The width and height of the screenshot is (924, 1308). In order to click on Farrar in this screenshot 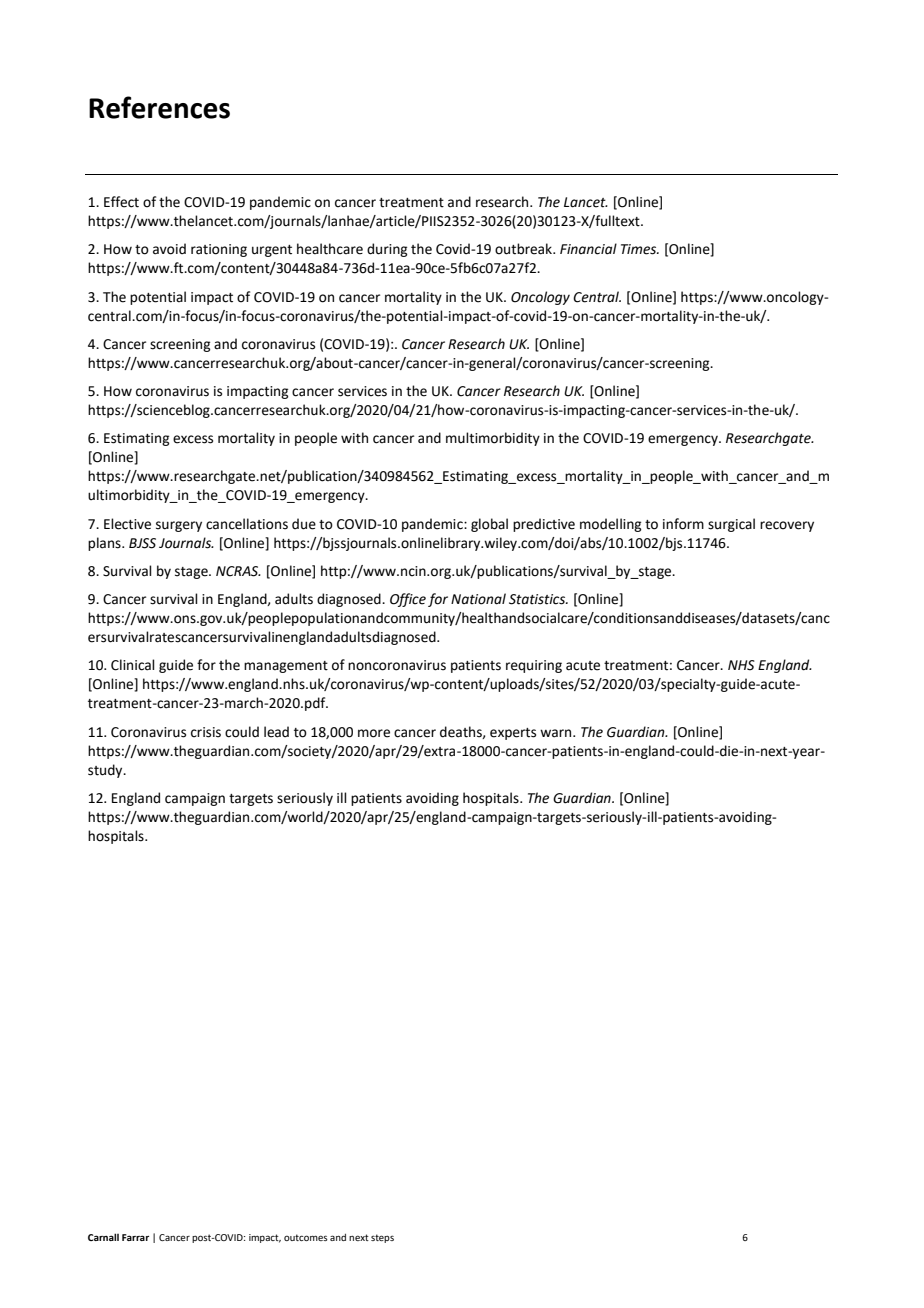, I will do `click(135, 1237)`.
